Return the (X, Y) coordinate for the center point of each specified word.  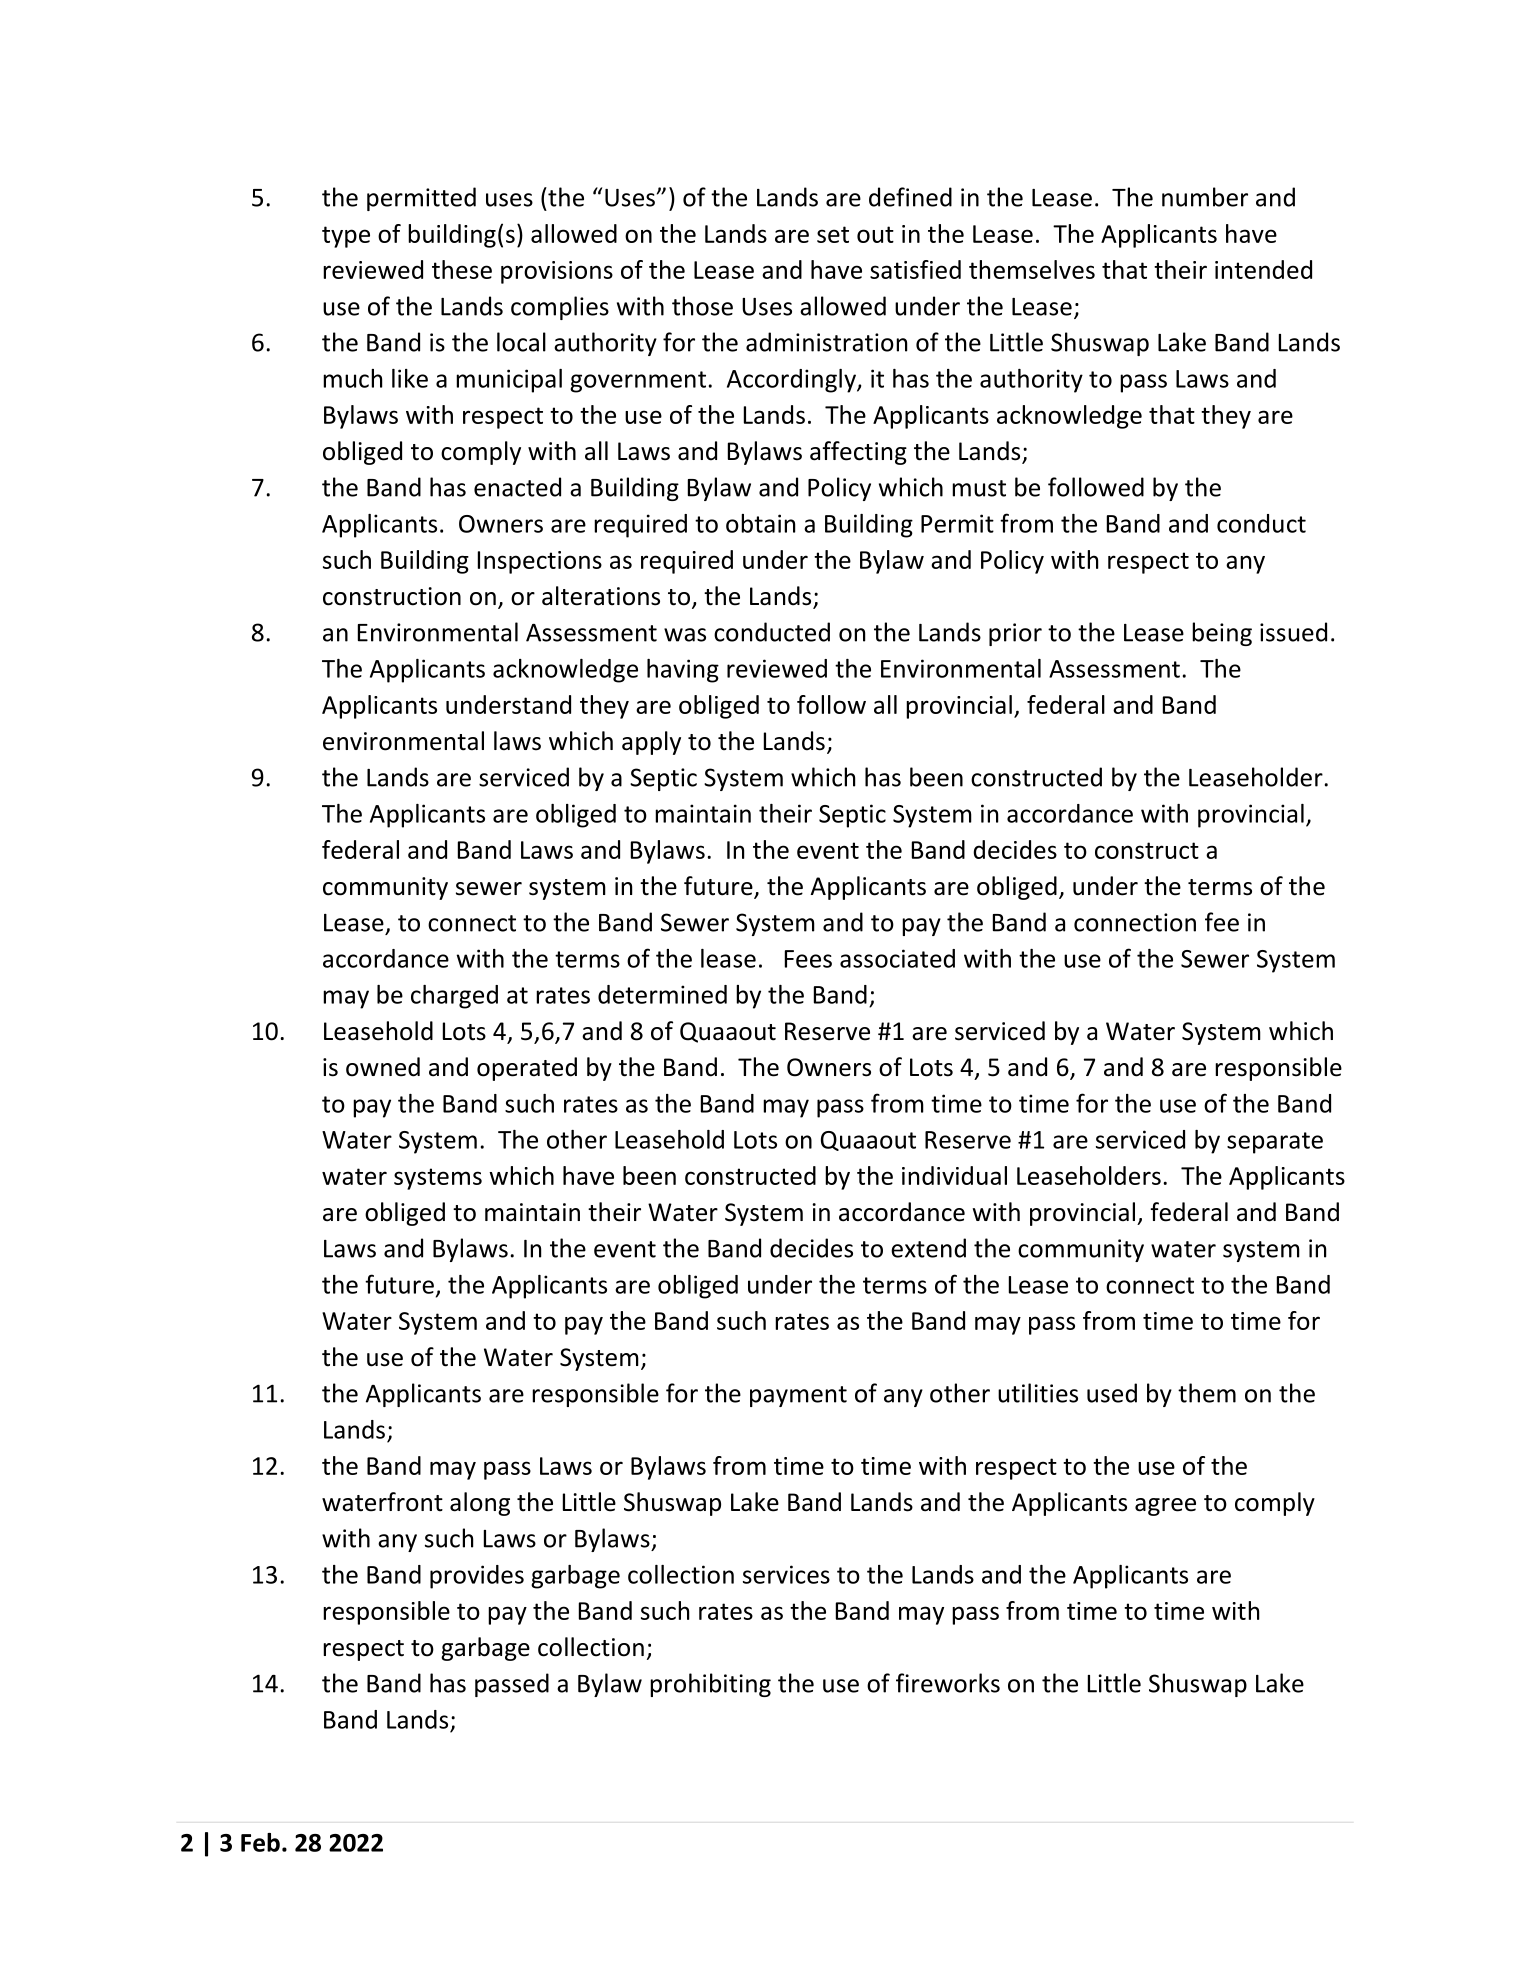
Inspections (540, 562)
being (1222, 634)
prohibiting (710, 1685)
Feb (260, 1842)
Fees (808, 959)
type (346, 237)
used (1112, 1393)
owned (383, 1067)
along (480, 1504)
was (685, 635)
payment (798, 1396)
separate (1275, 1143)
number (1205, 197)
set (833, 234)
